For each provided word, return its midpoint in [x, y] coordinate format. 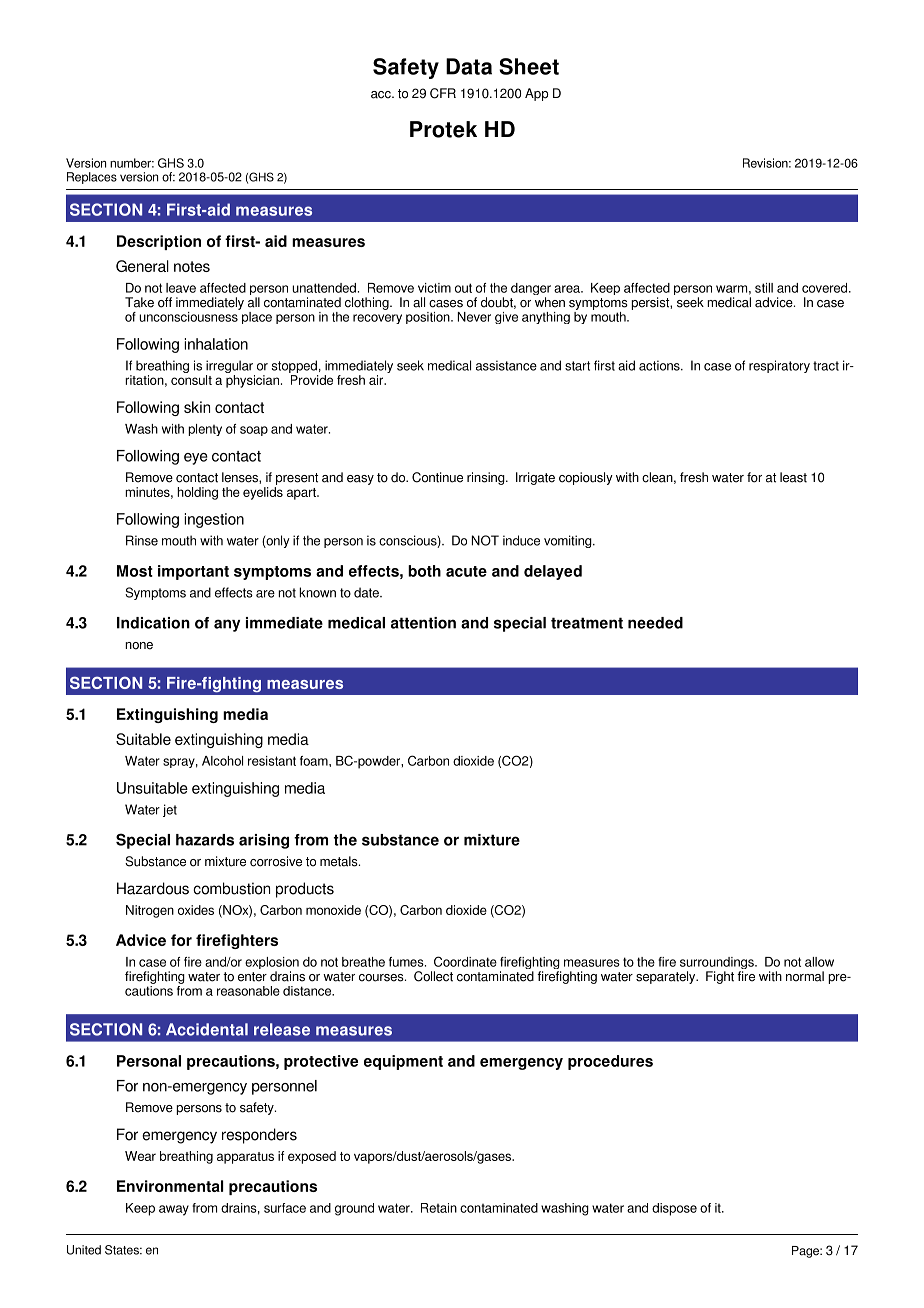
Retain [439, 1208]
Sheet [529, 66]
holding [197, 493]
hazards [205, 840]
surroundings [718, 964]
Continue [437, 477]
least [793, 477]
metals [340, 861]
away [174, 1210]
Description [159, 242]
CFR [443, 93]
